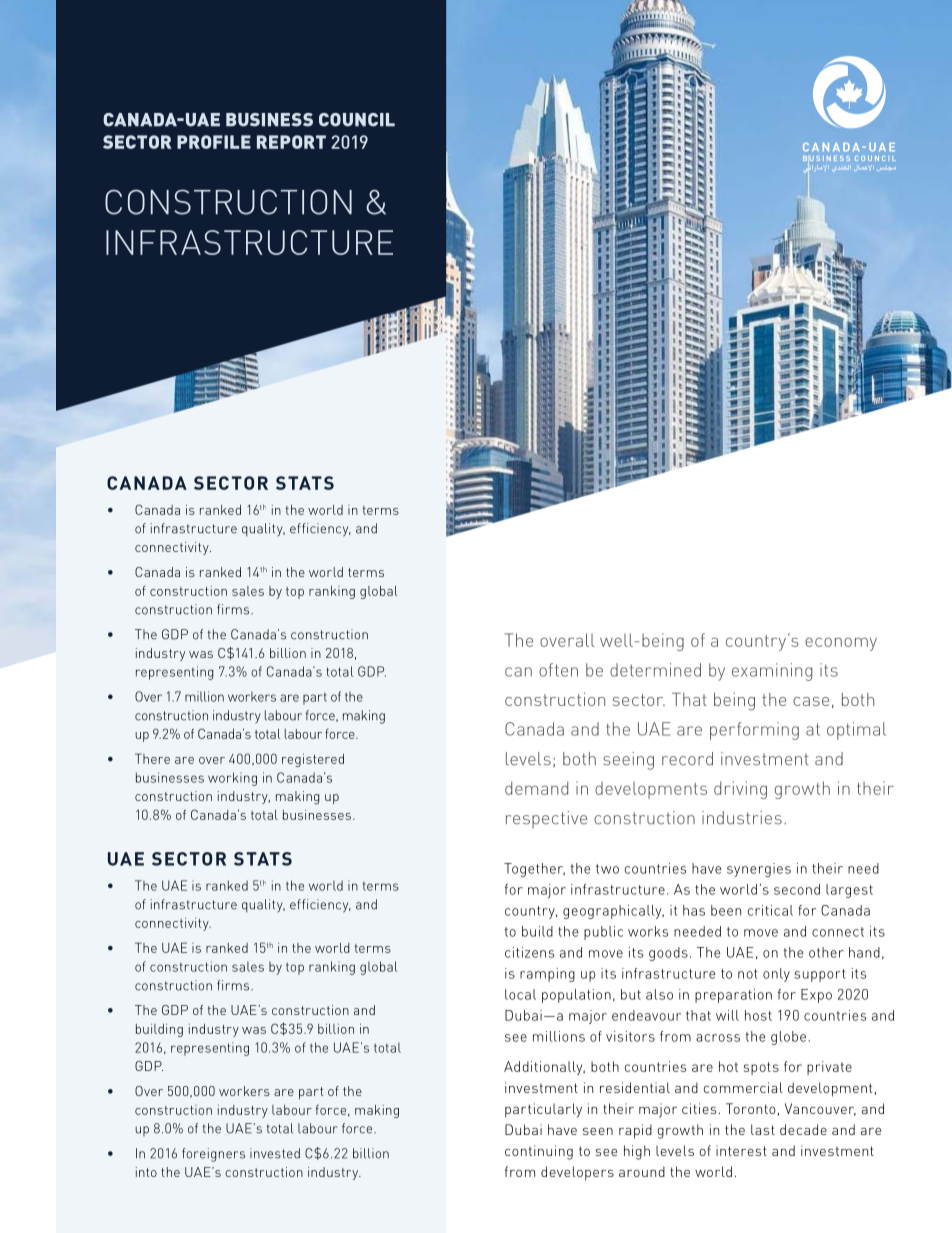 The height and width of the screenshot is (1233, 952). What do you see at coordinates (772, 672) in the screenshot?
I see `examining` at bounding box center [772, 672].
